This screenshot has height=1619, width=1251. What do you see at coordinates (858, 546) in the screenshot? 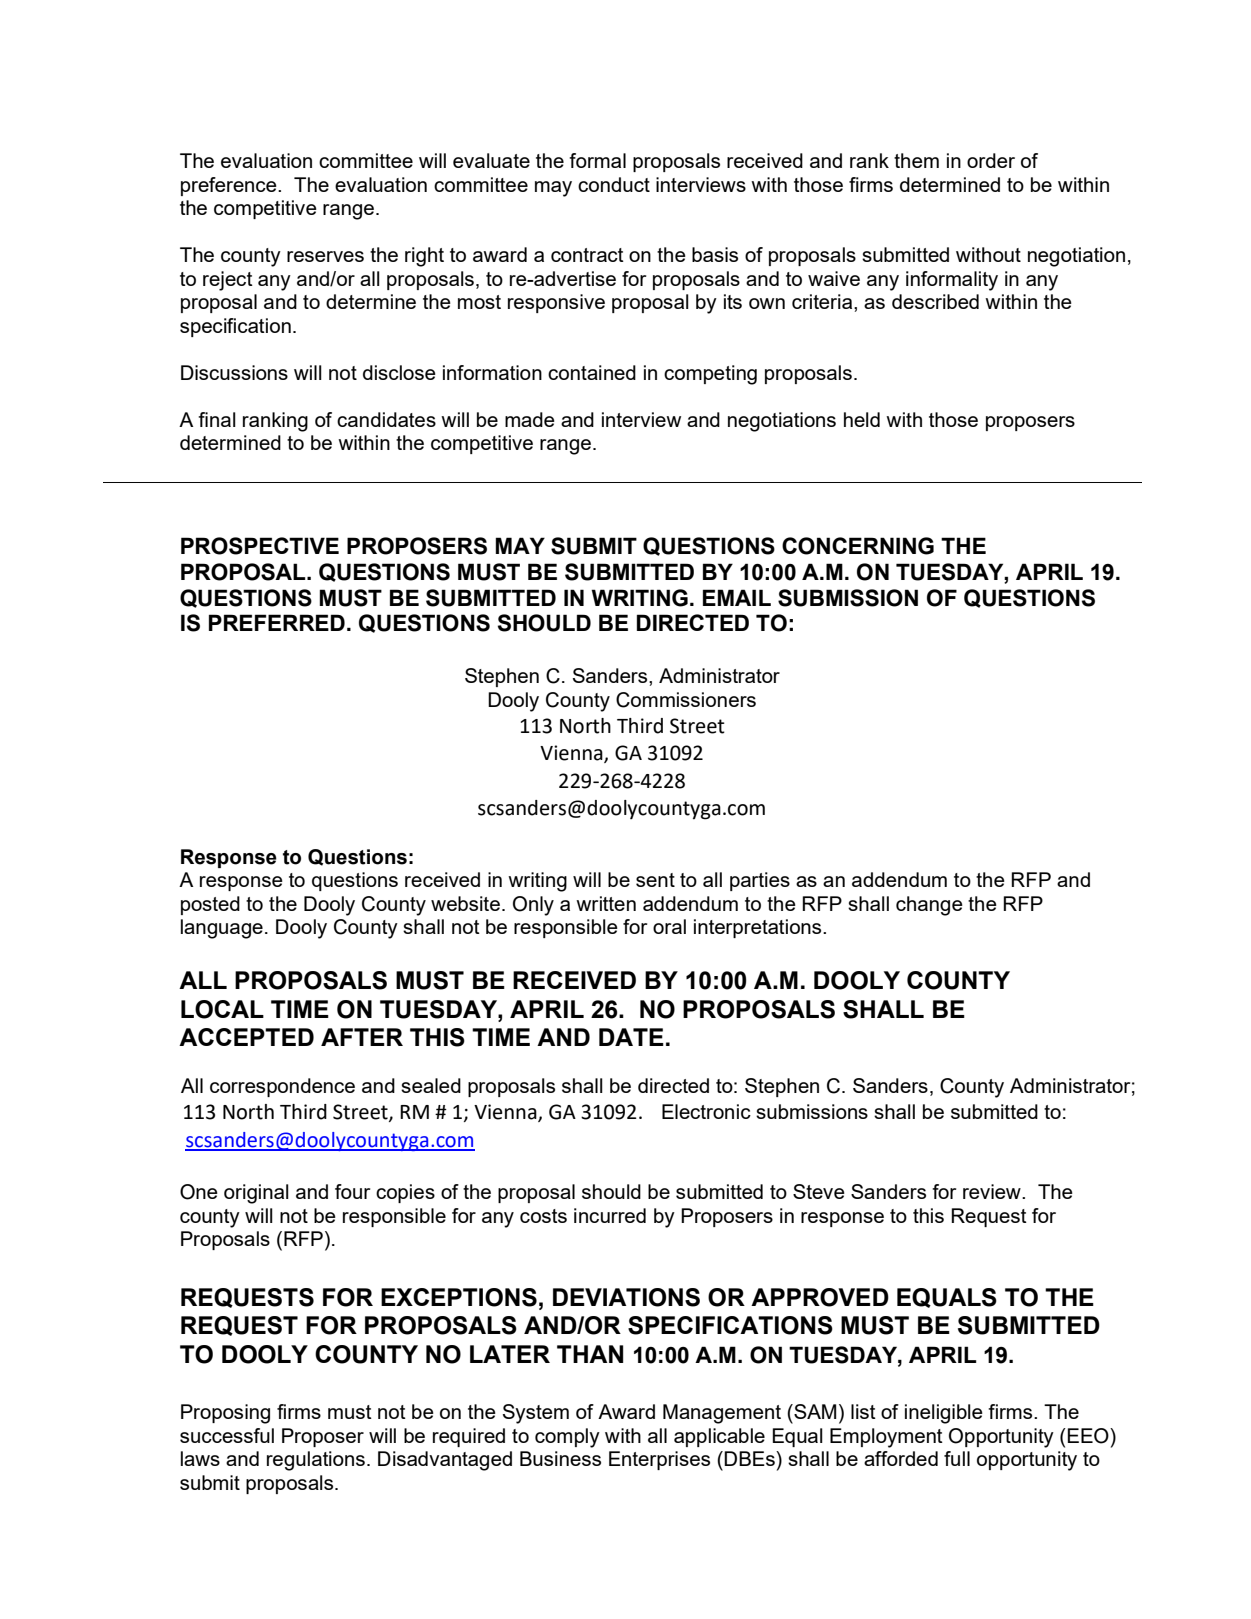
I see `CONCERNING` at bounding box center [858, 546].
